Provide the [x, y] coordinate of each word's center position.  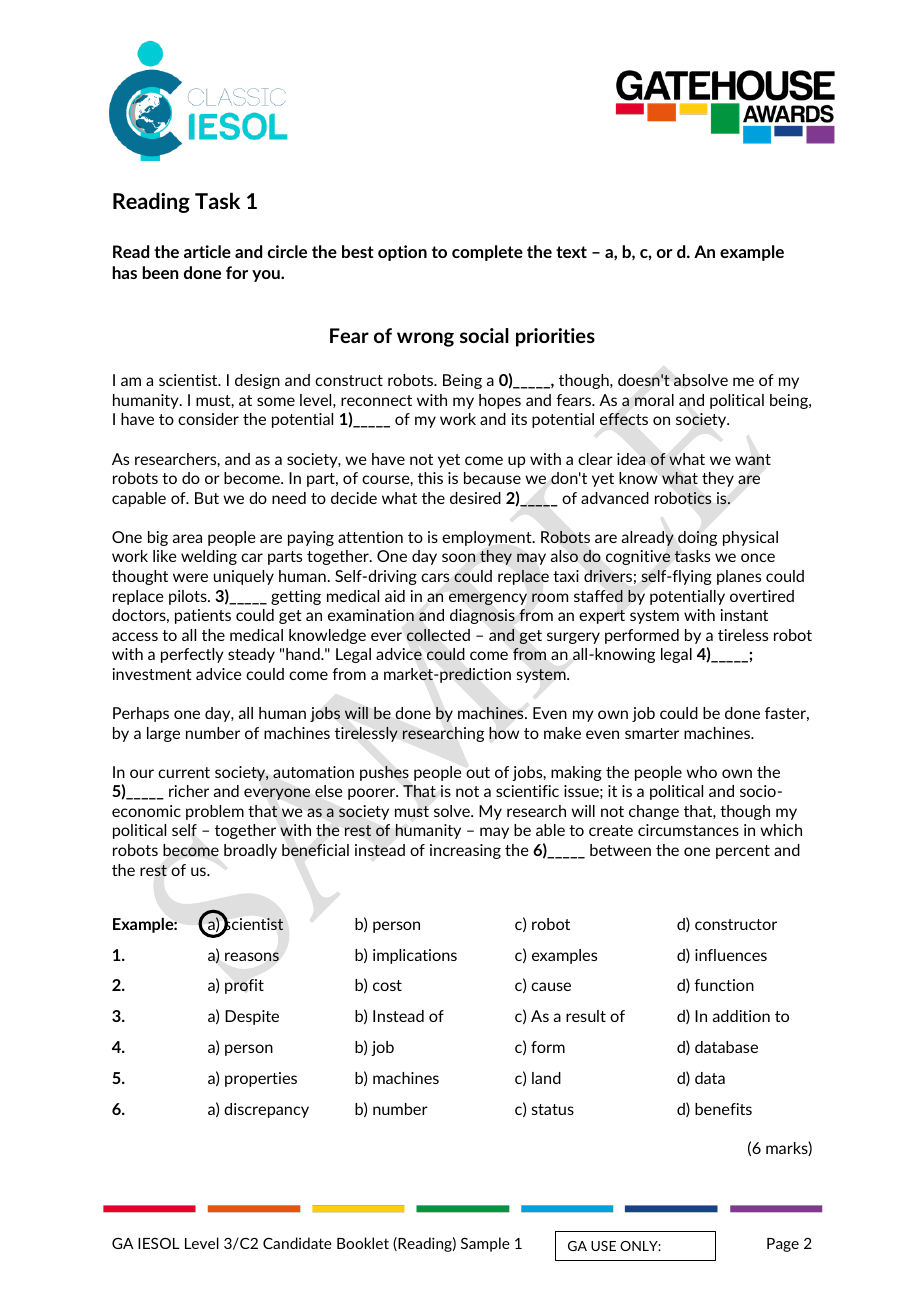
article [207, 251]
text [571, 252]
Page [783, 1245]
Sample [485, 1244]
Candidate [297, 1243]
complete [487, 253]
